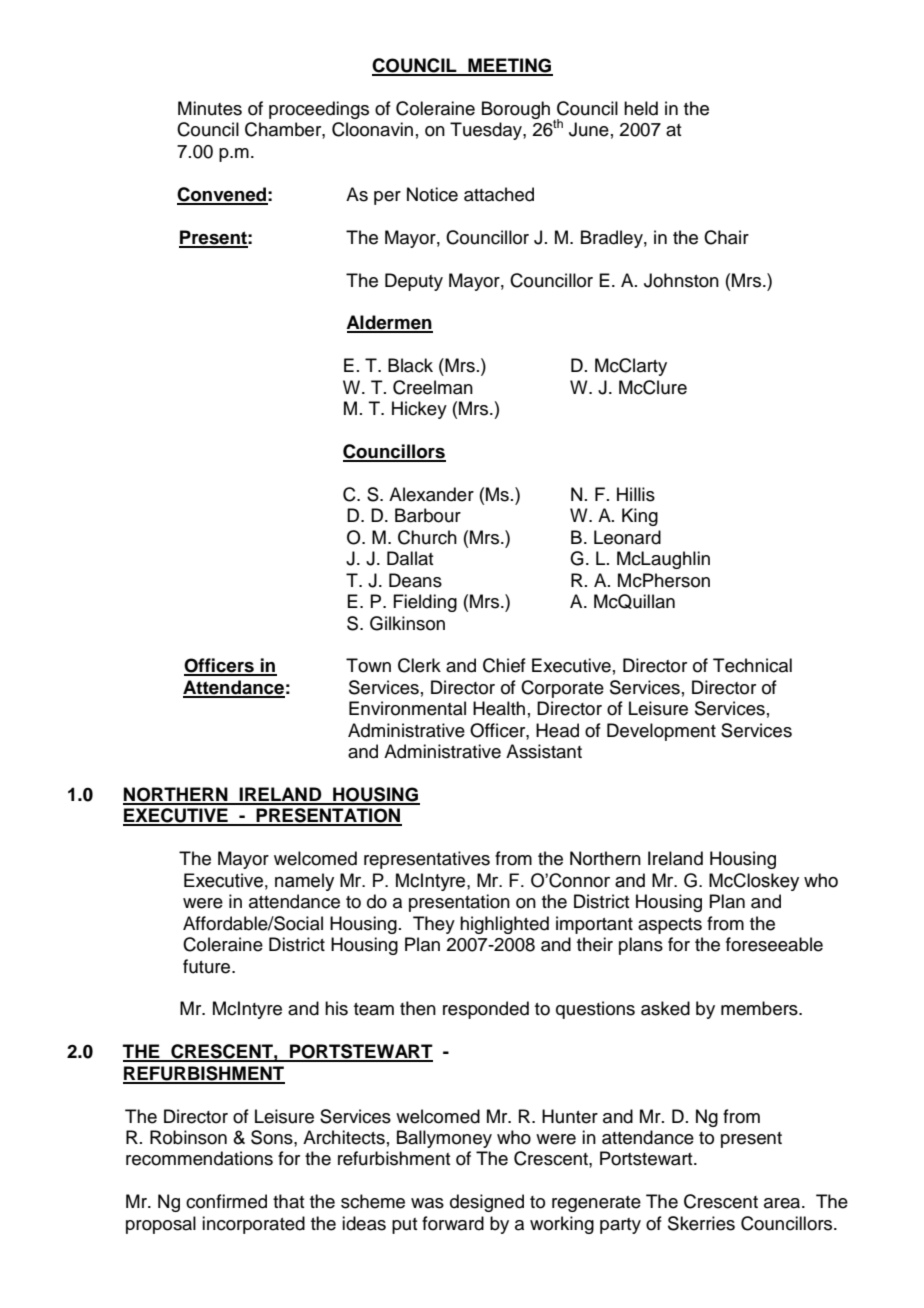 This screenshot has width=924, height=1308. I want to click on Minutes, so click(210, 108).
